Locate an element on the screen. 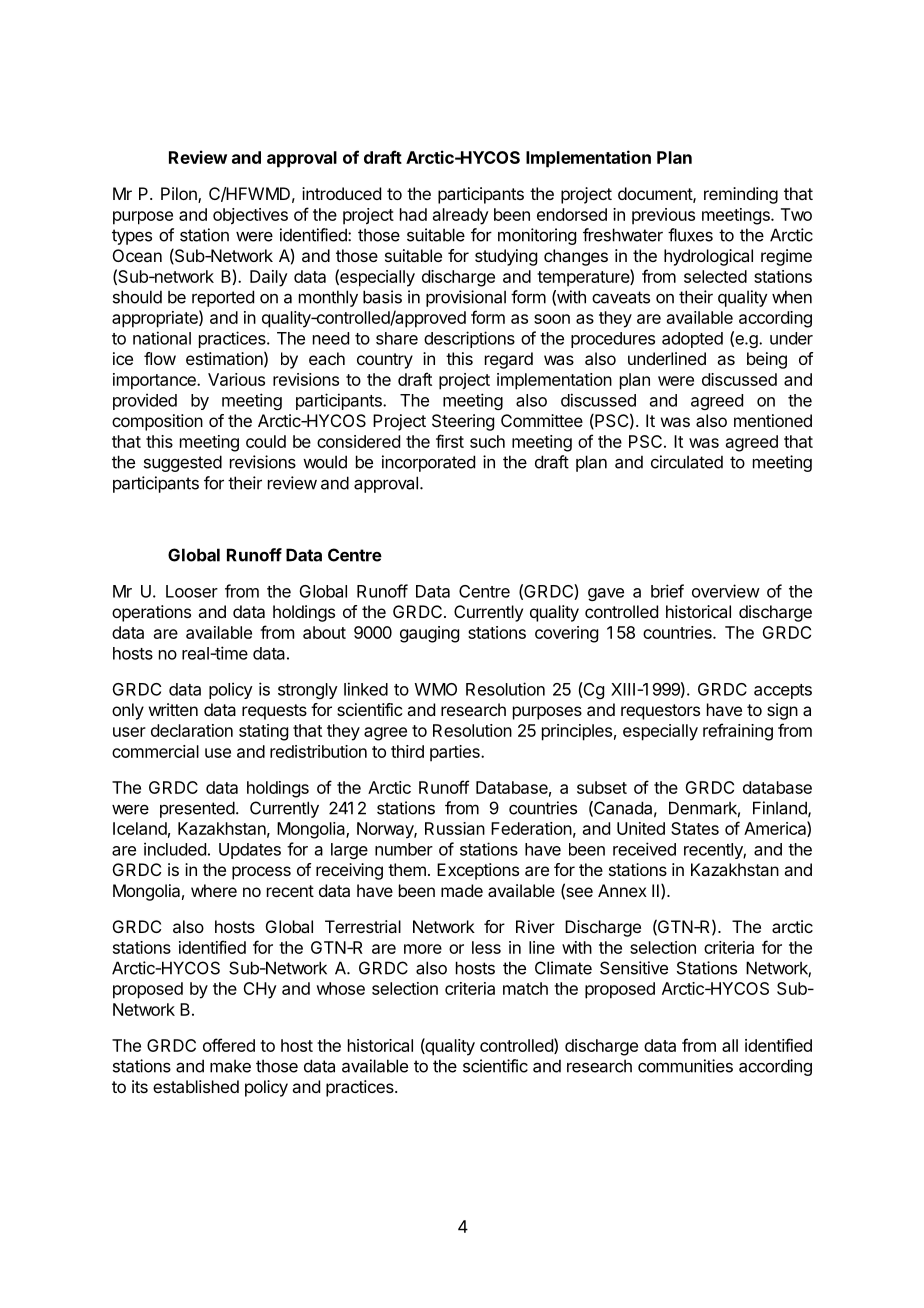  overview is located at coordinates (726, 591).
